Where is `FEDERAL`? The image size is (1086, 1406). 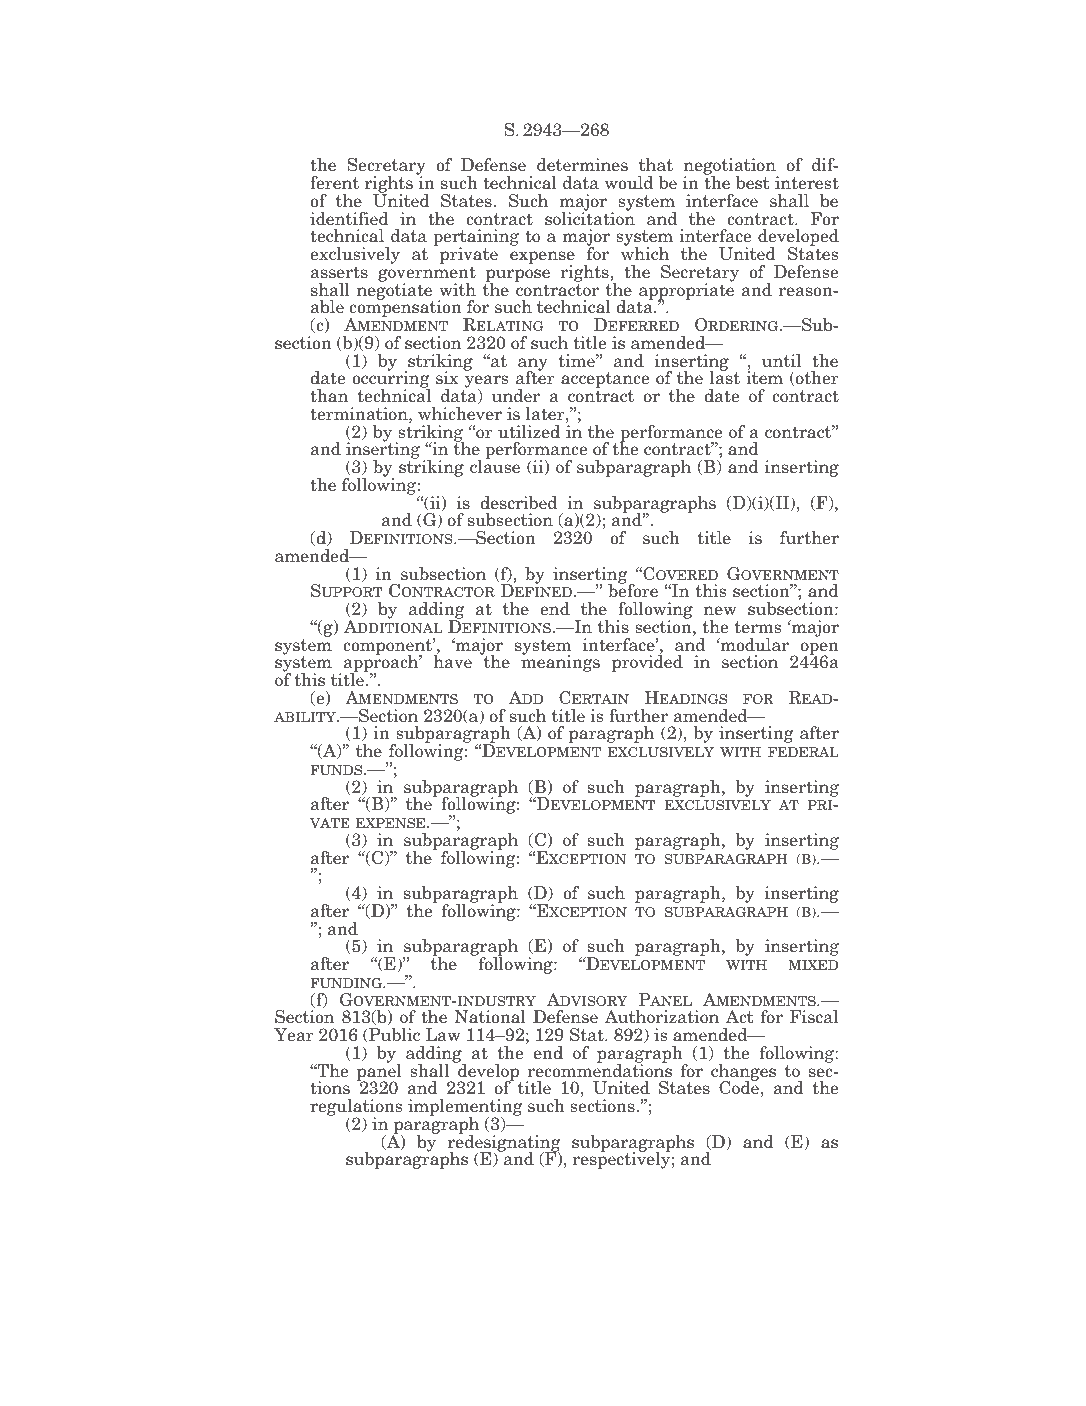
FEDERAL is located at coordinates (803, 752).
